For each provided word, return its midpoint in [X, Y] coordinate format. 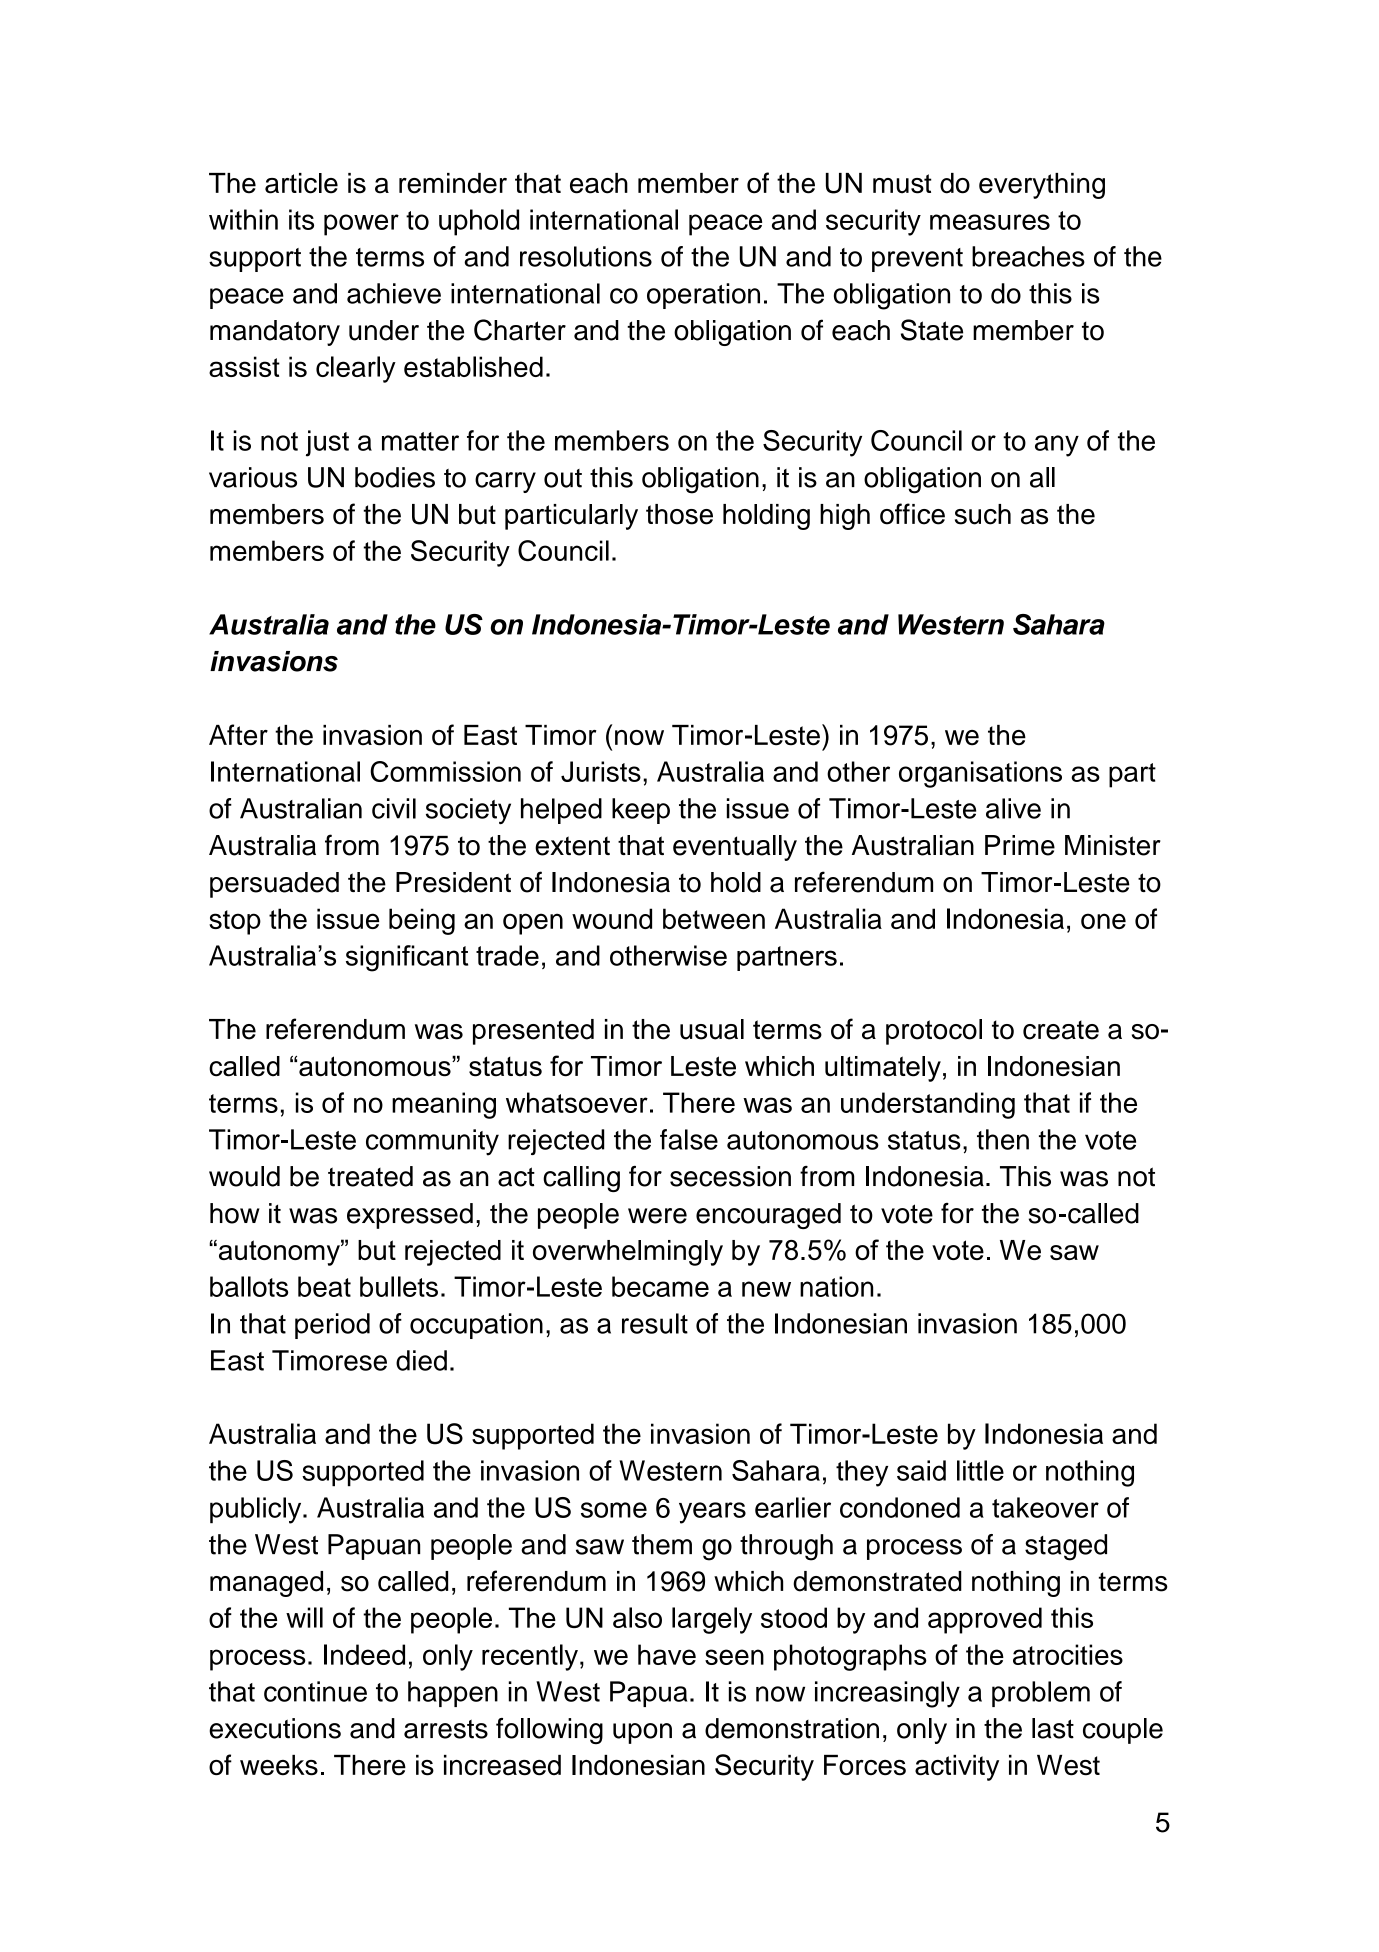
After [238, 735]
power [361, 225]
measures [990, 222]
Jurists [601, 771]
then [1003, 1139]
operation [703, 296]
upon [642, 1733]
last [1053, 1728]
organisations [980, 774]
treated [370, 1176]
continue [315, 1691]
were [657, 1216]
